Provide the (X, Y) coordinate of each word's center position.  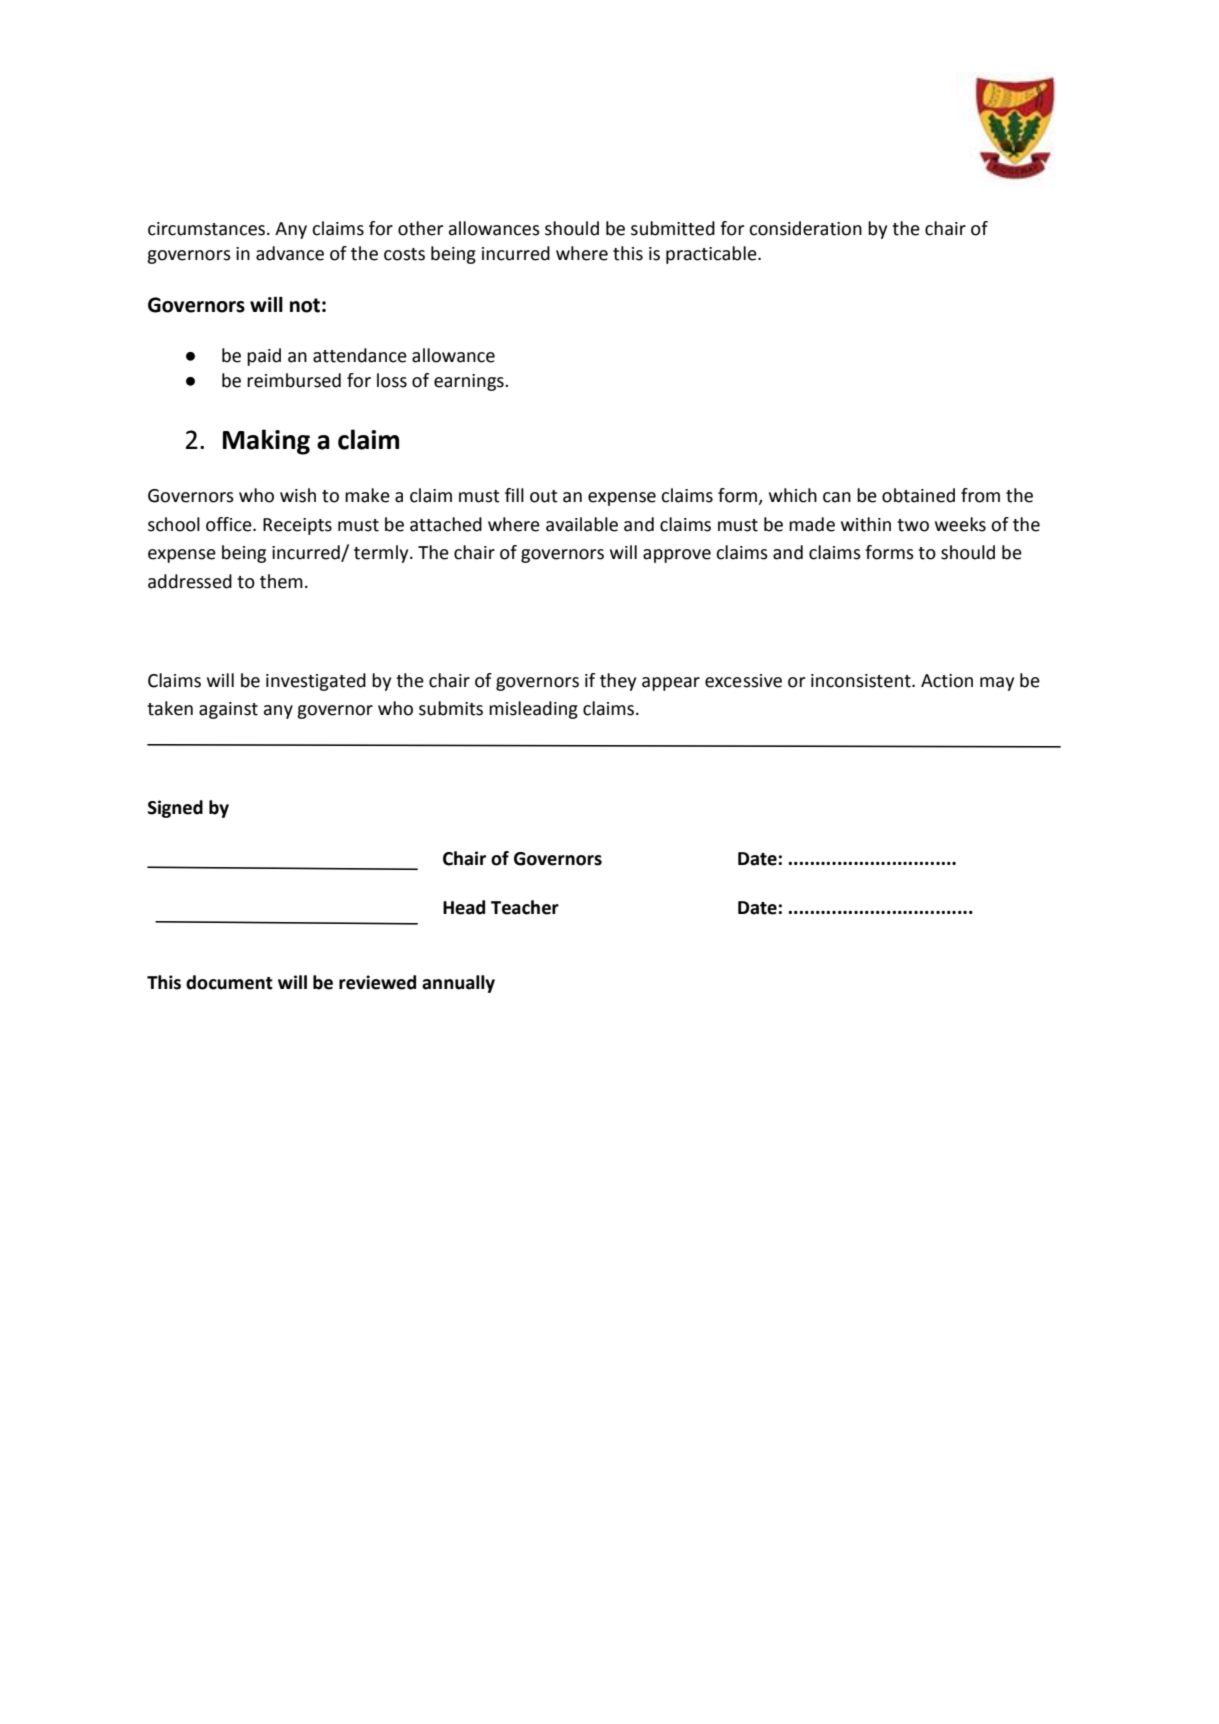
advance (290, 253)
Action (947, 681)
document (229, 982)
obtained (918, 495)
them (281, 581)
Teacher (525, 907)
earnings (470, 382)
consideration (805, 228)
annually (458, 984)
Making (266, 442)
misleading (533, 710)
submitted (673, 228)
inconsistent (862, 681)
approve (677, 556)
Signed (175, 809)
